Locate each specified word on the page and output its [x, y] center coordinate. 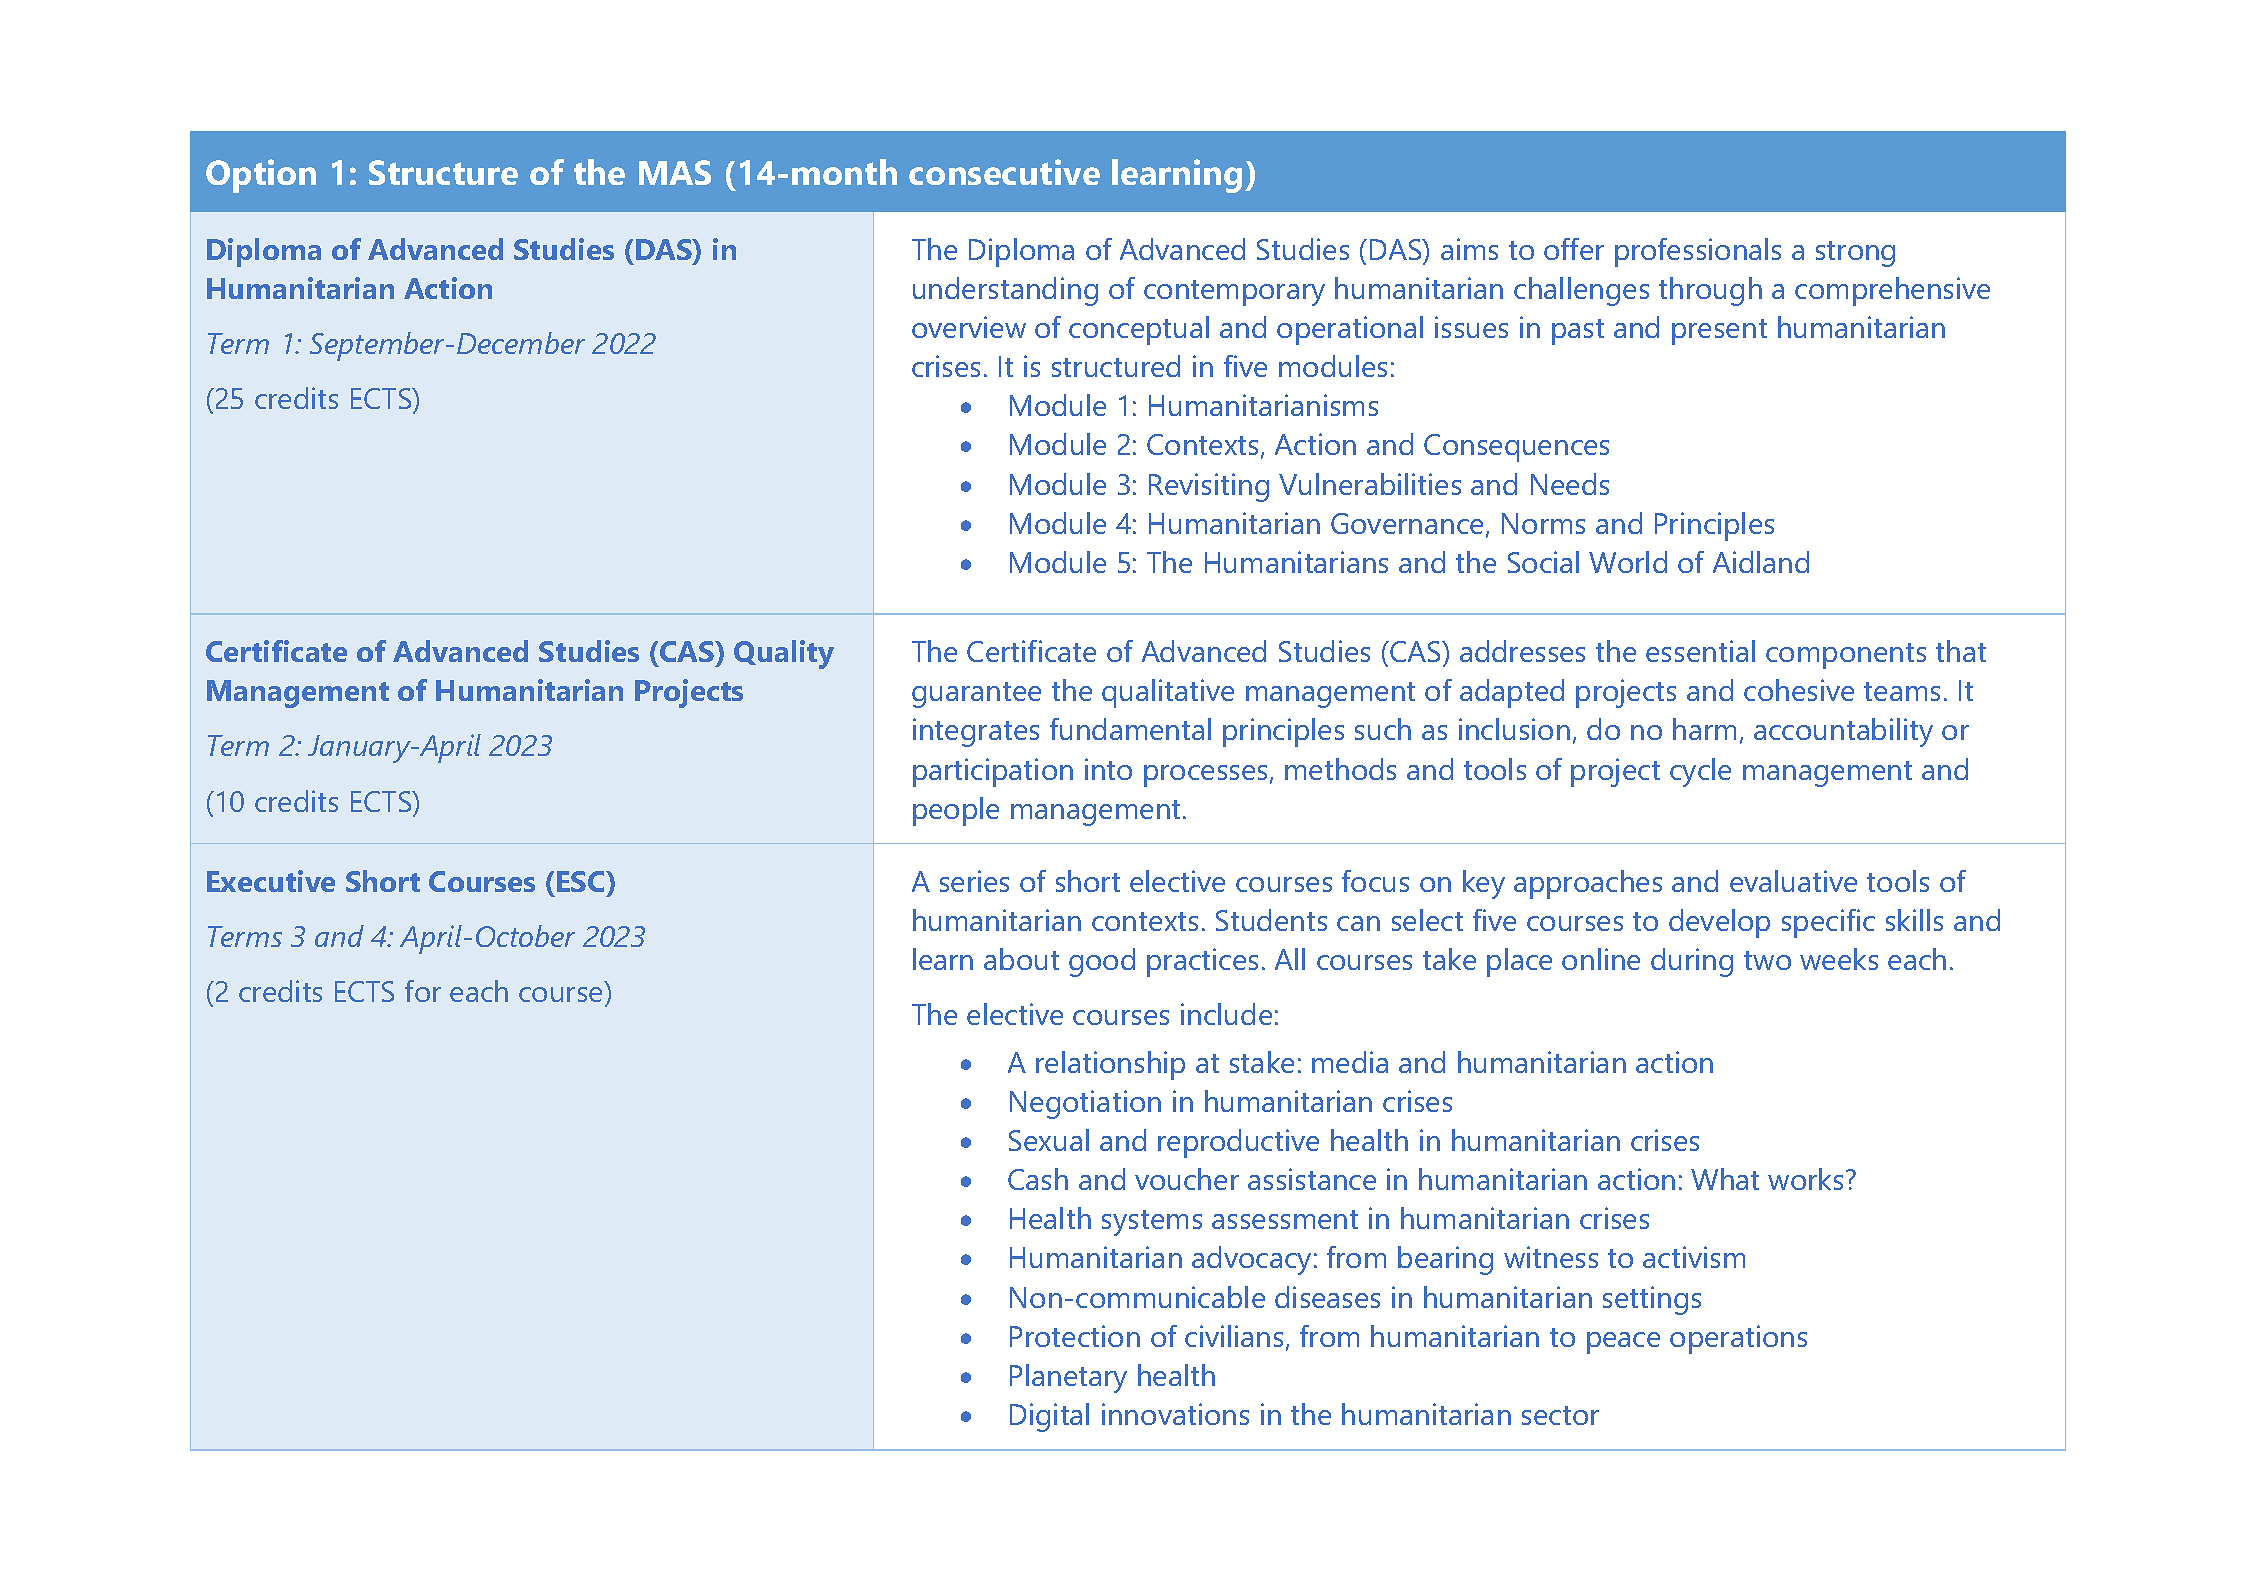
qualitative [1168, 693]
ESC [582, 881]
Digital [1049, 1417]
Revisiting [1209, 487]
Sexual [1049, 1140]
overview [969, 327]
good [1102, 962]
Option [261, 176]
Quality [784, 654]
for [423, 991]
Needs [1570, 484]
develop [1719, 923]
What [1725, 1179]
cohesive [1799, 690]
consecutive [1004, 172]
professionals [1698, 252]
